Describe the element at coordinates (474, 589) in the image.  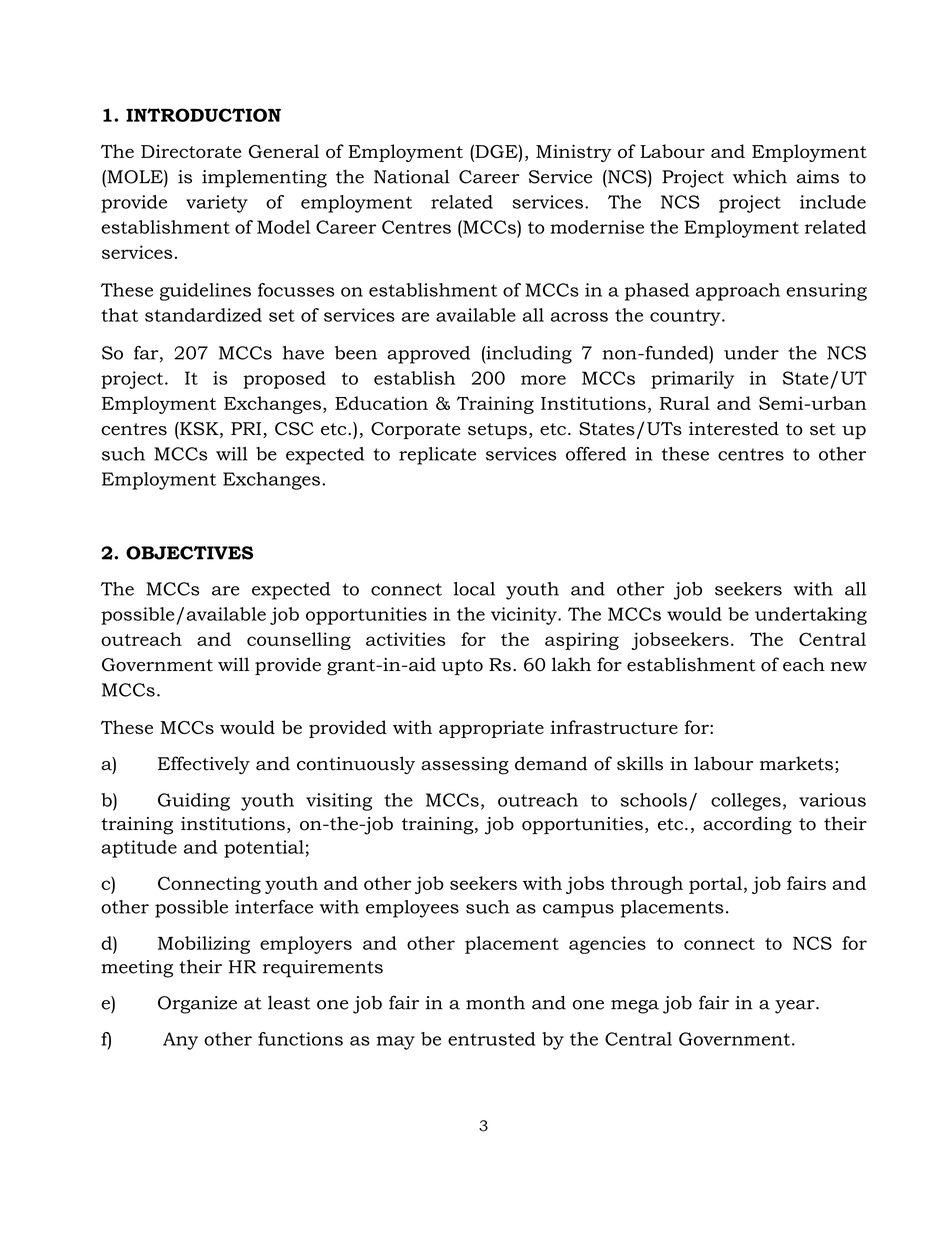
I see `local` at that location.
